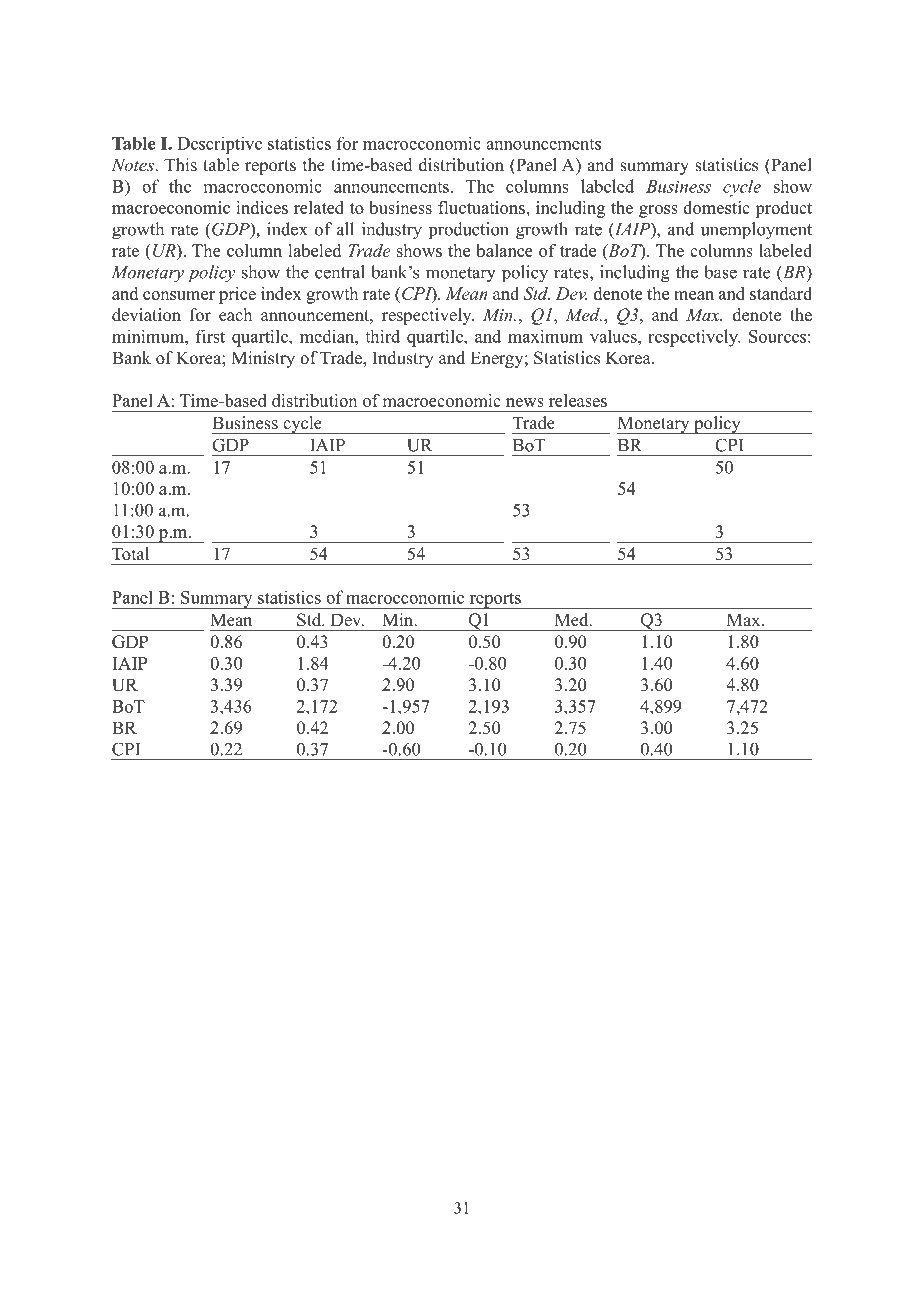 This page has width=924, height=1308. What do you see at coordinates (235, 315) in the page?
I see `each` at bounding box center [235, 315].
